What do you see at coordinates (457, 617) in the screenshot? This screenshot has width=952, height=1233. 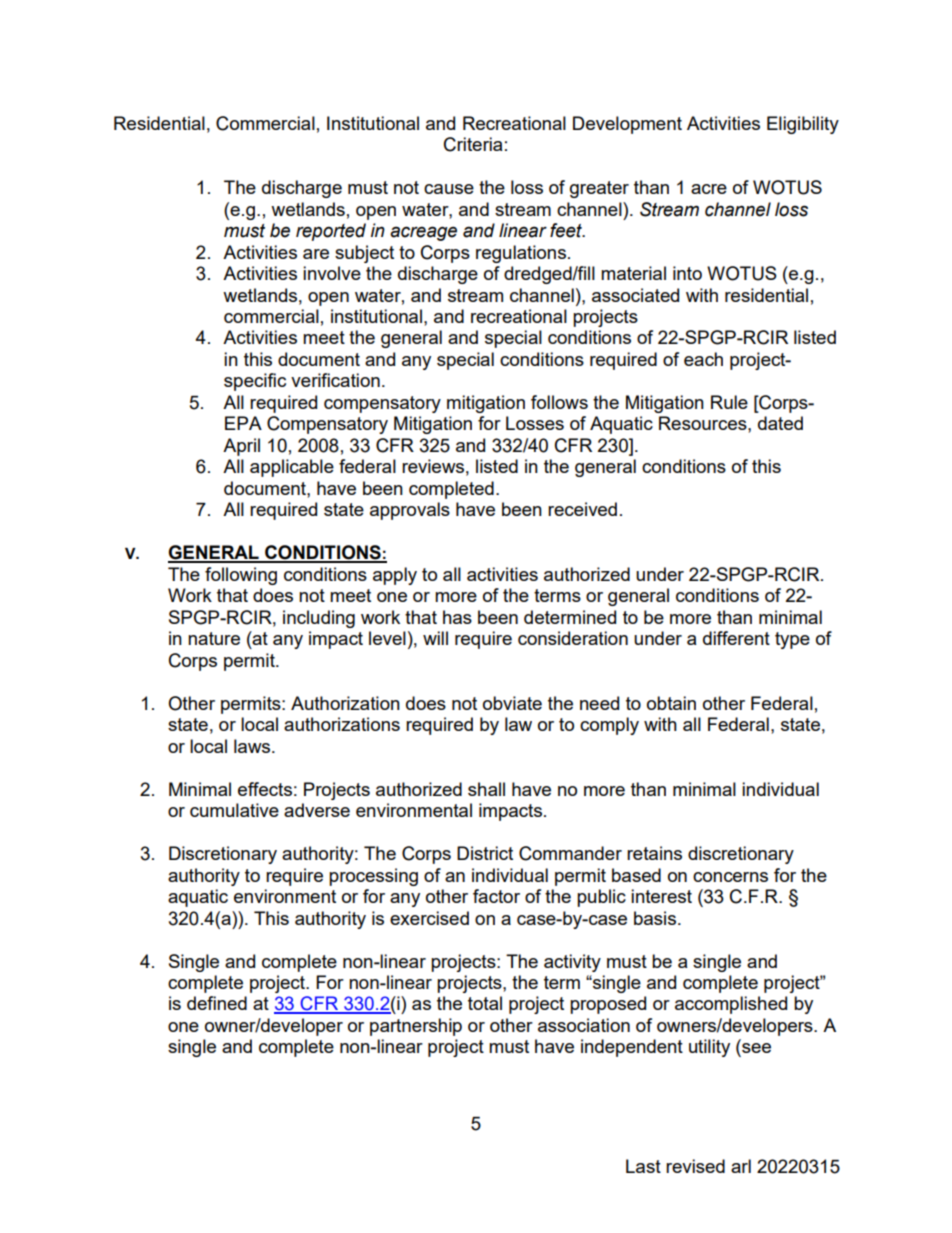 I see `has` at bounding box center [457, 617].
